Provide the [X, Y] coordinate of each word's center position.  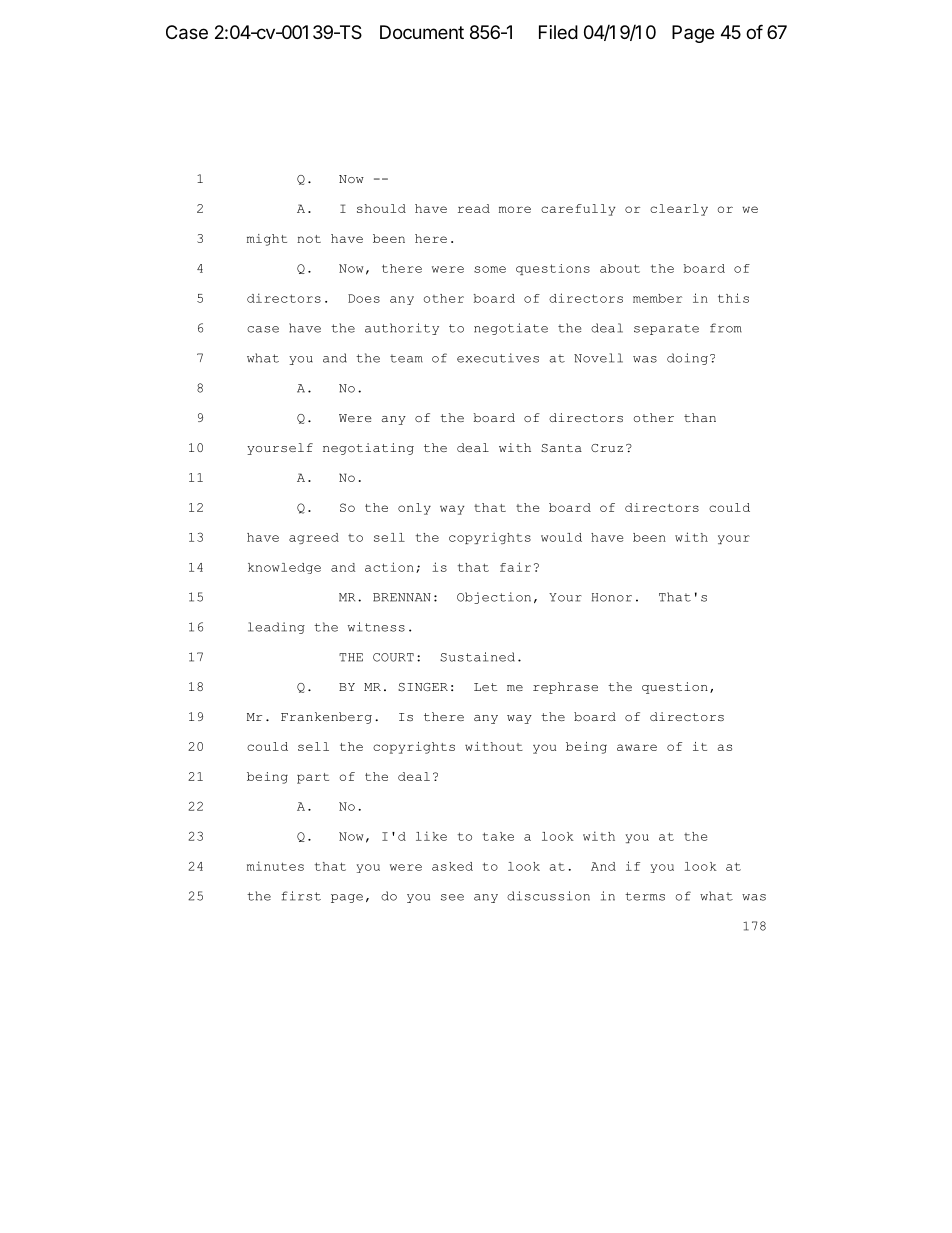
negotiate [511, 329]
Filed [558, 32]
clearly [679, 210]
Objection [494, 598]
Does [364, 298]
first [301, 896]
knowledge [284, 568]
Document [422, 32]
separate [666, 329]
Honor [612, 597]
